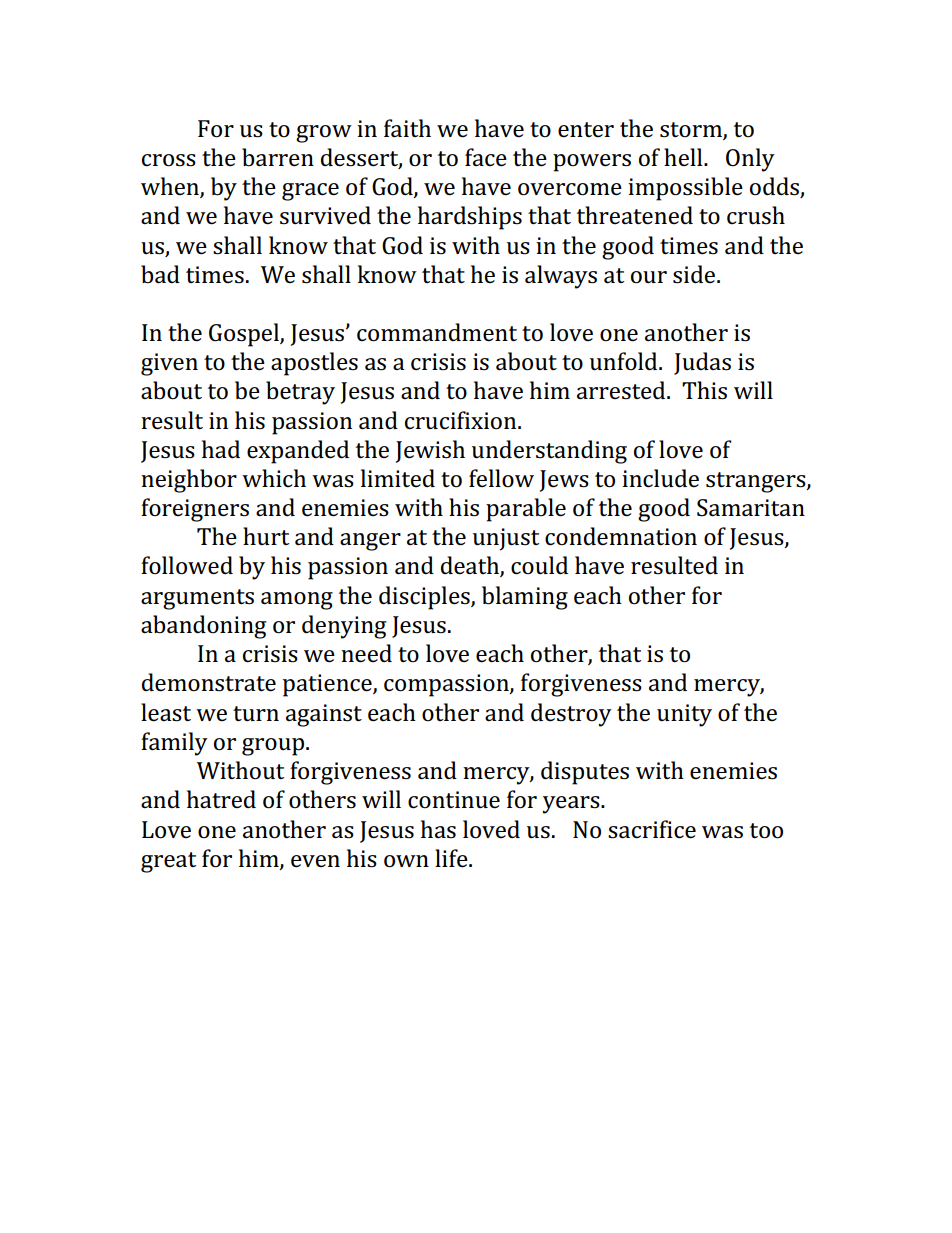 The image size is (952, 1233). What do you see at coordinates (221, 799) in the image?
I see `hatred` at bounding box center [221, 799].
